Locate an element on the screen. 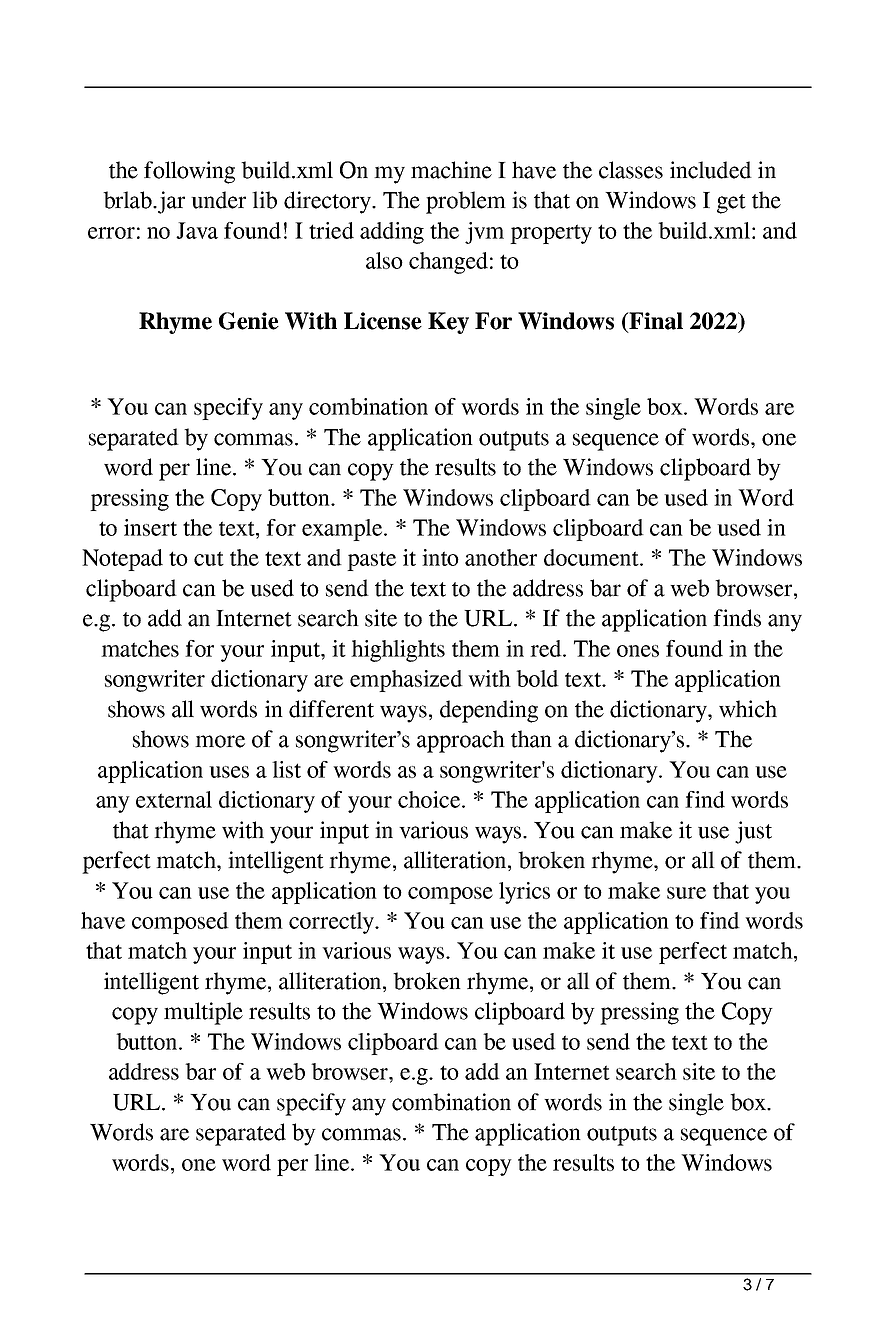 This screenshot has width=896, height=1331. ones is located at coordinates (638, 651).
